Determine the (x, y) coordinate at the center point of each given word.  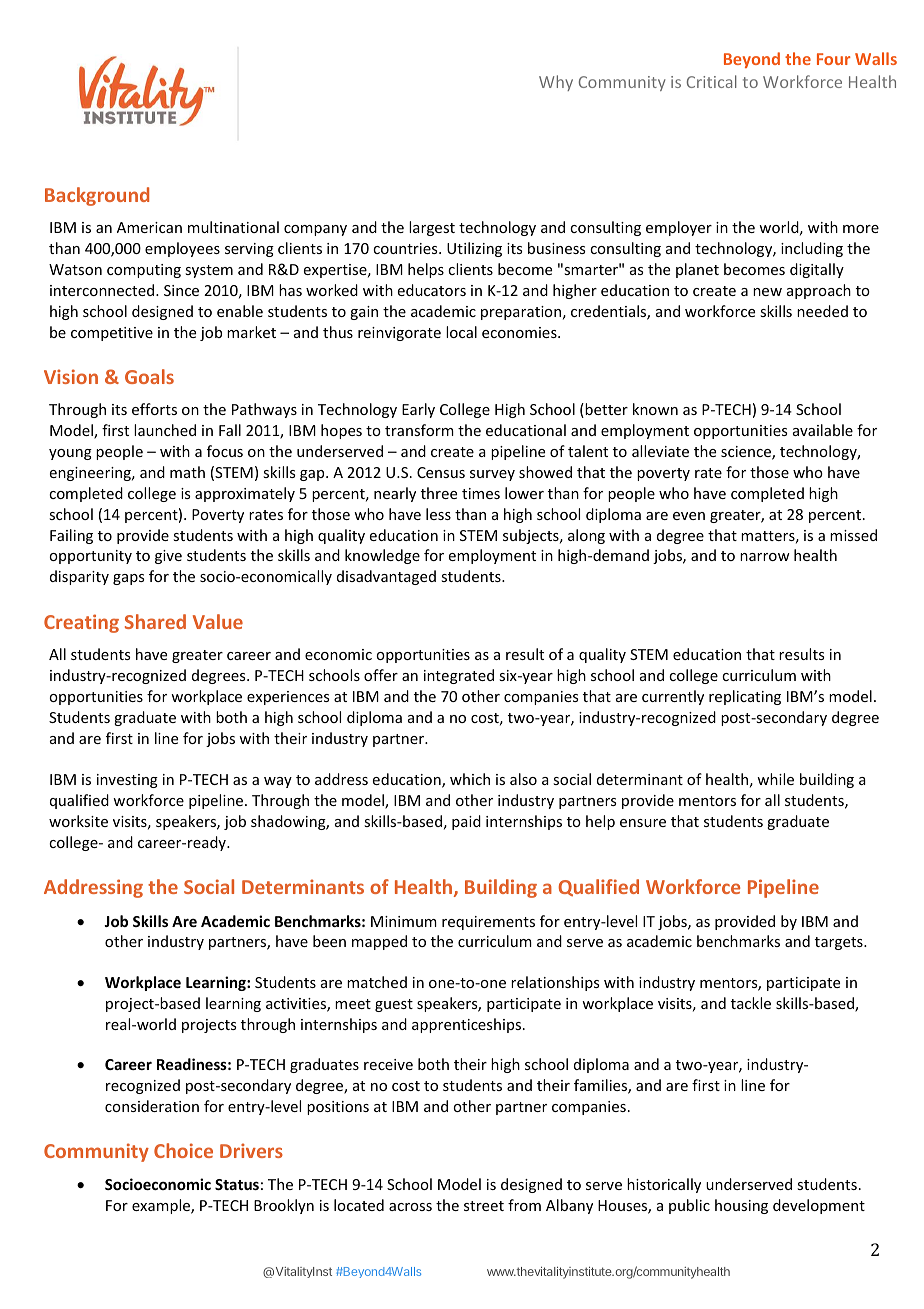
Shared (155, 621)
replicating (745, 697)
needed (822, 311)
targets (840, 943)
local (461, 332)
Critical (712, 81)
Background (97, 196)
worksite (78, 821)
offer (381, 675)
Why (556, 83)
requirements (488, 923)
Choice (183, 1150)
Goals (149, 376)
